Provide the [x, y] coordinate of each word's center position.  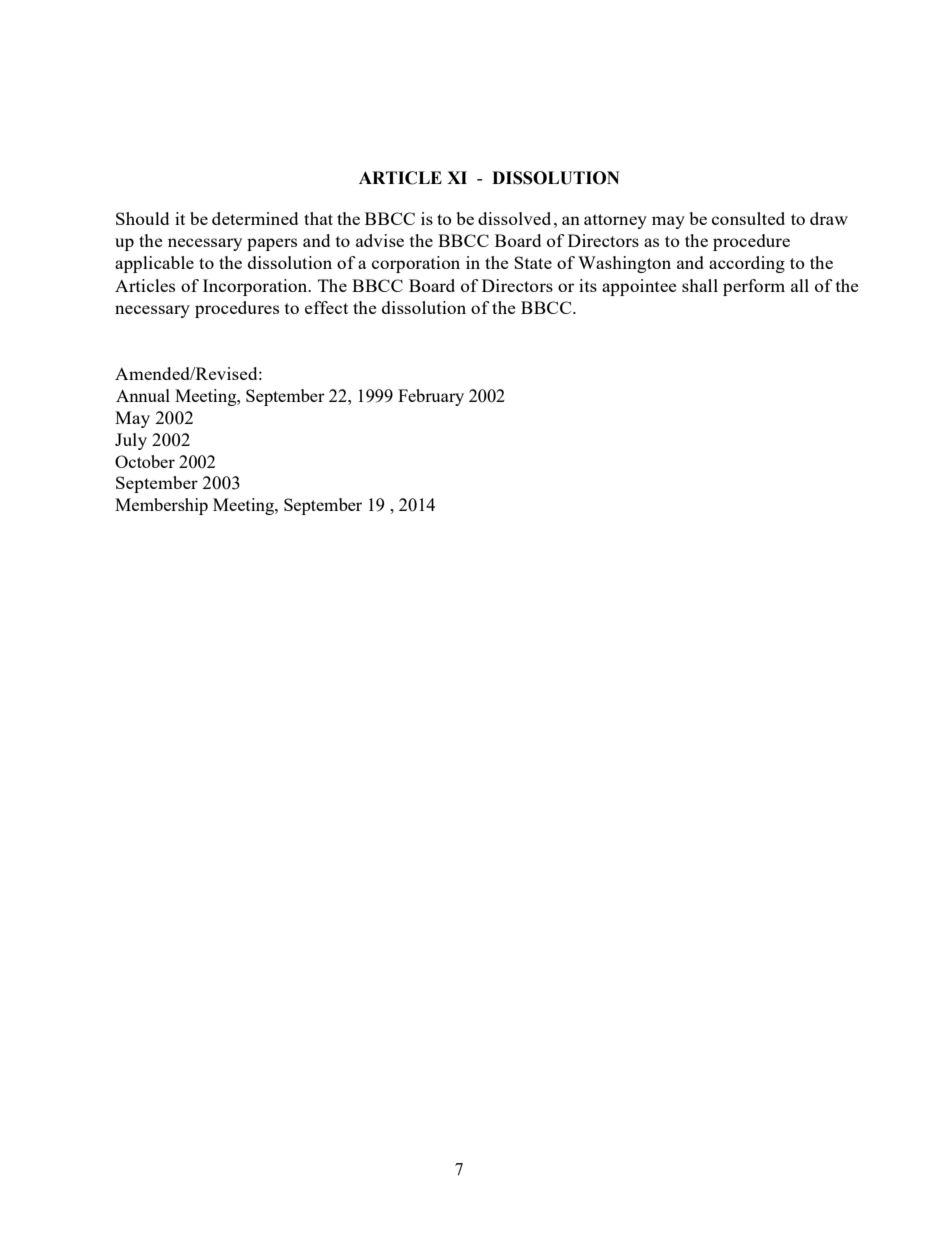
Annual [143, 395]
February [431, 397]
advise [380, 240]
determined [255, 218]
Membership [161, 506]
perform [754, 287]
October [145, 461]
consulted [748, 218]
